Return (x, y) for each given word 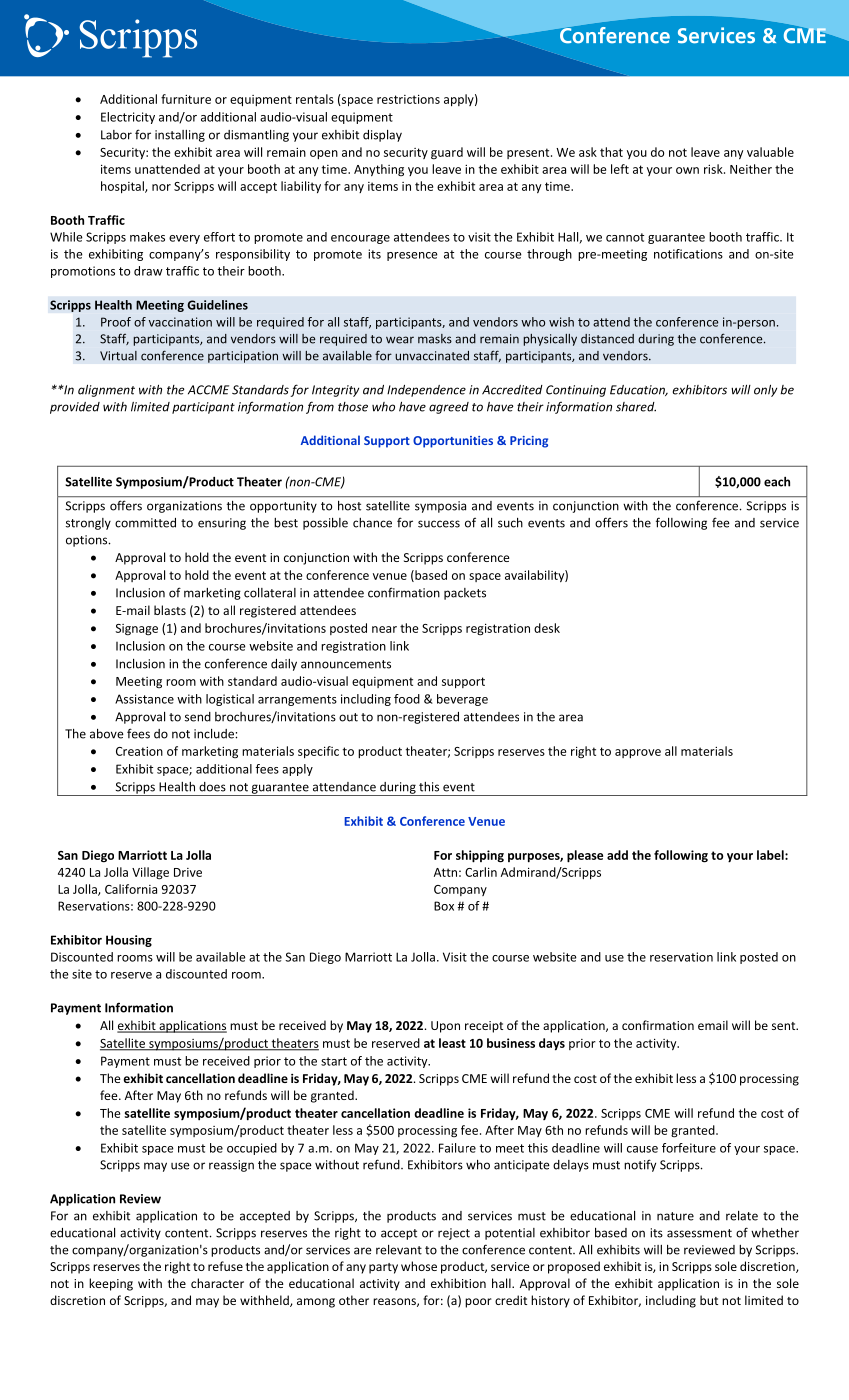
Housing (129, 941)
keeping (111, 1284)
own (687, 170)
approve (638, 753)
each (777, 482)
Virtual (118, 356)
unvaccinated (432, 356)
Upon (445, 1027)
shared (636, 407)
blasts (170, 610)
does (212, 787)
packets (465, 594)
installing (180, 136)
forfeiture (689, 1148)
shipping (480, 856)
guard (447, 153)
